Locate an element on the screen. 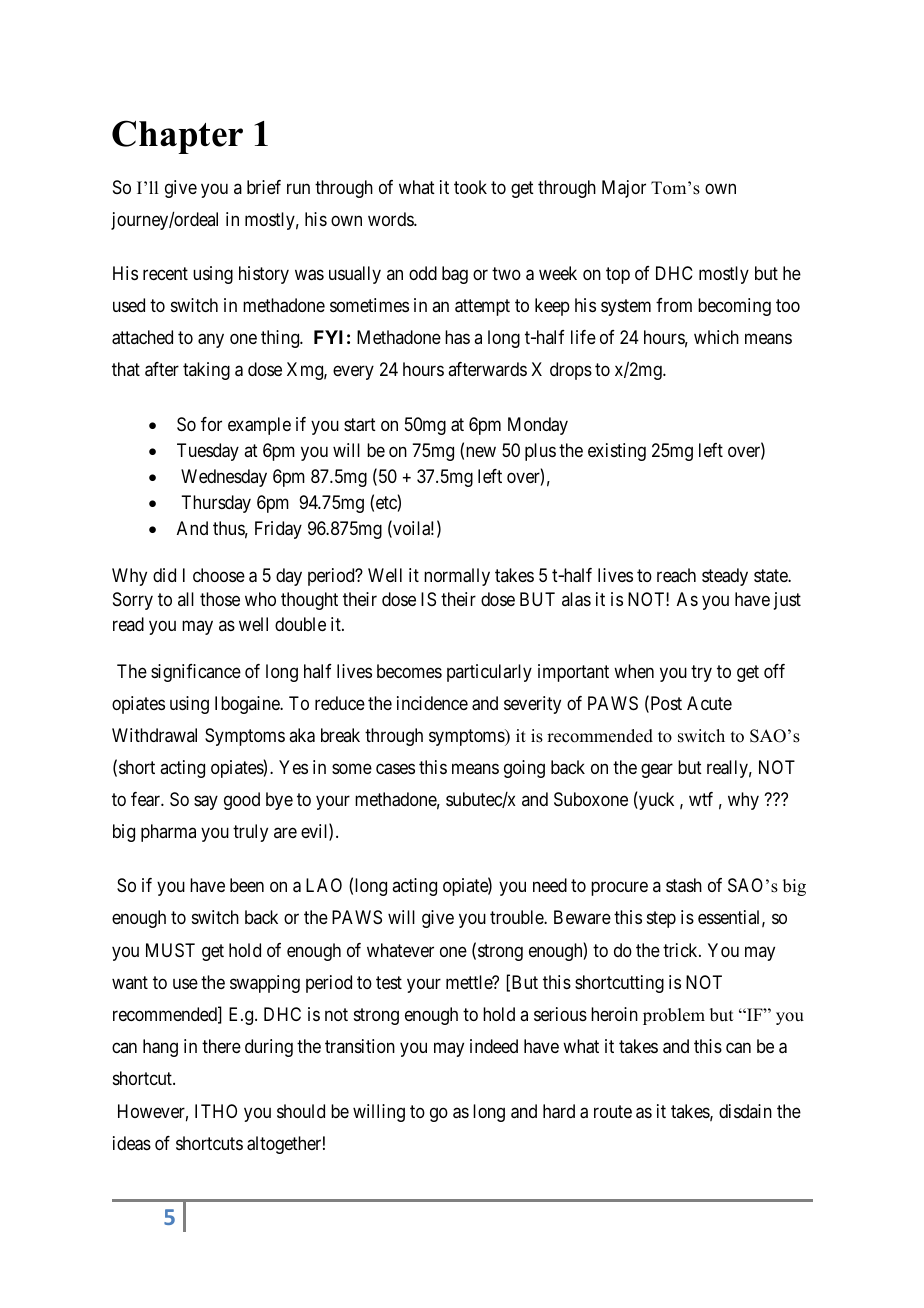  particularly is located at coordinates (489, 673).
